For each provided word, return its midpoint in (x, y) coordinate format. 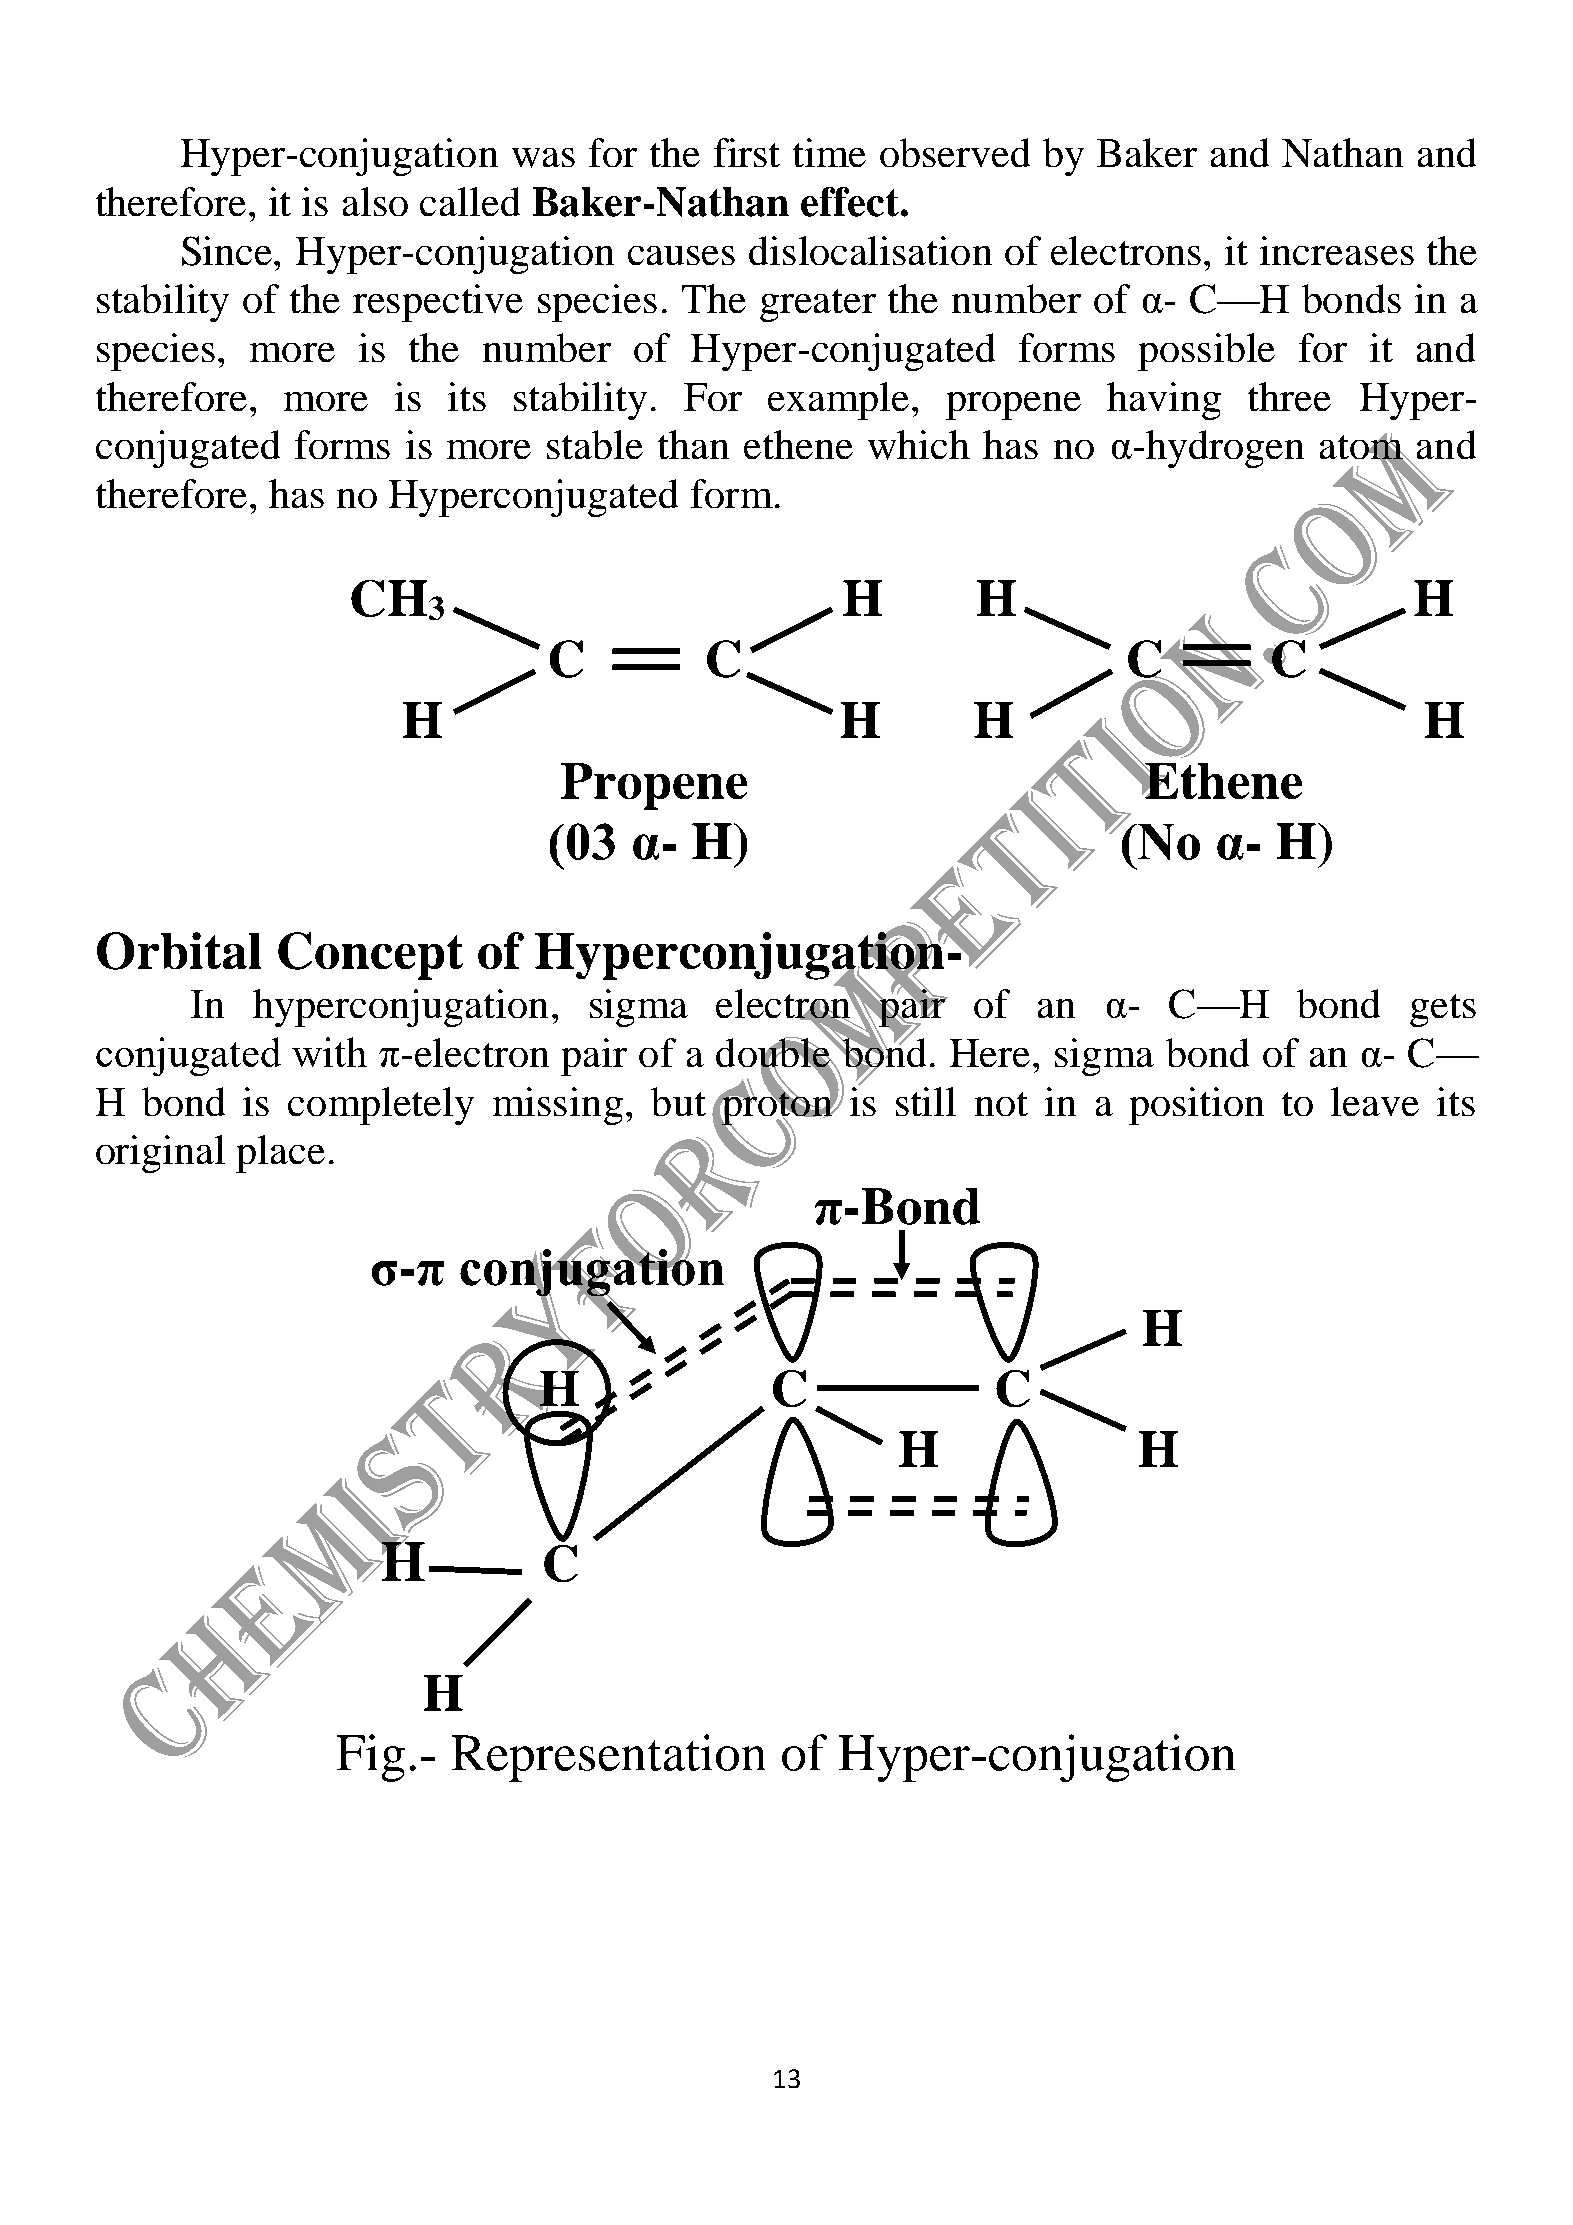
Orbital (179, 951)
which (919, 445)
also (375, 201)
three (1289, 396)
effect (850, 202)
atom (1362, 447)
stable (595, 444)
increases (1337, 250)
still (926, 1101)
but (678, 1101)
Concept (370, 956)
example (840, 401)
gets (1443, 1010)
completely (381, 1106)
